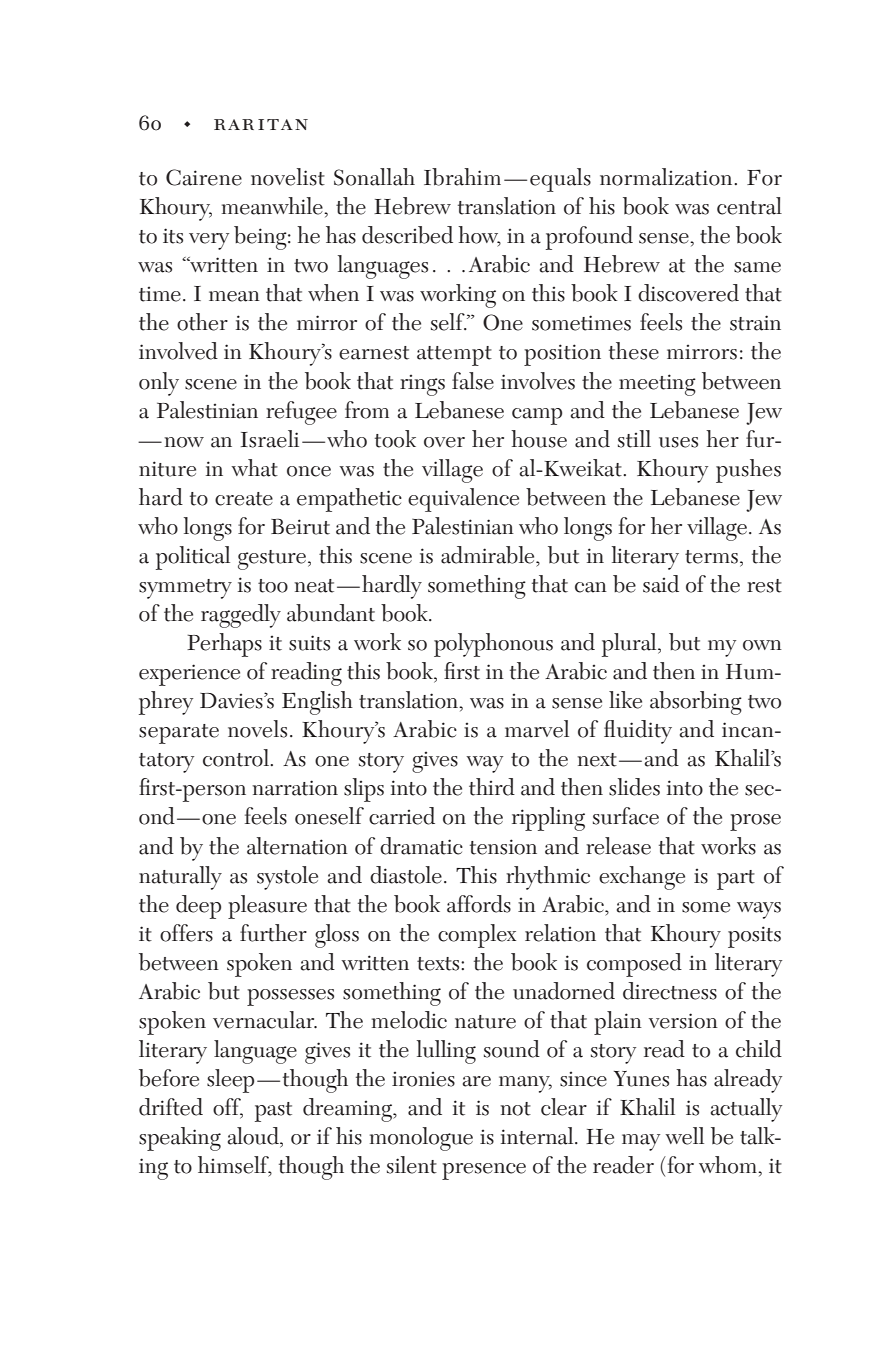  Describe the element at coordinates (463, 500) in the screenshot. I see `equivalence` at that location.
